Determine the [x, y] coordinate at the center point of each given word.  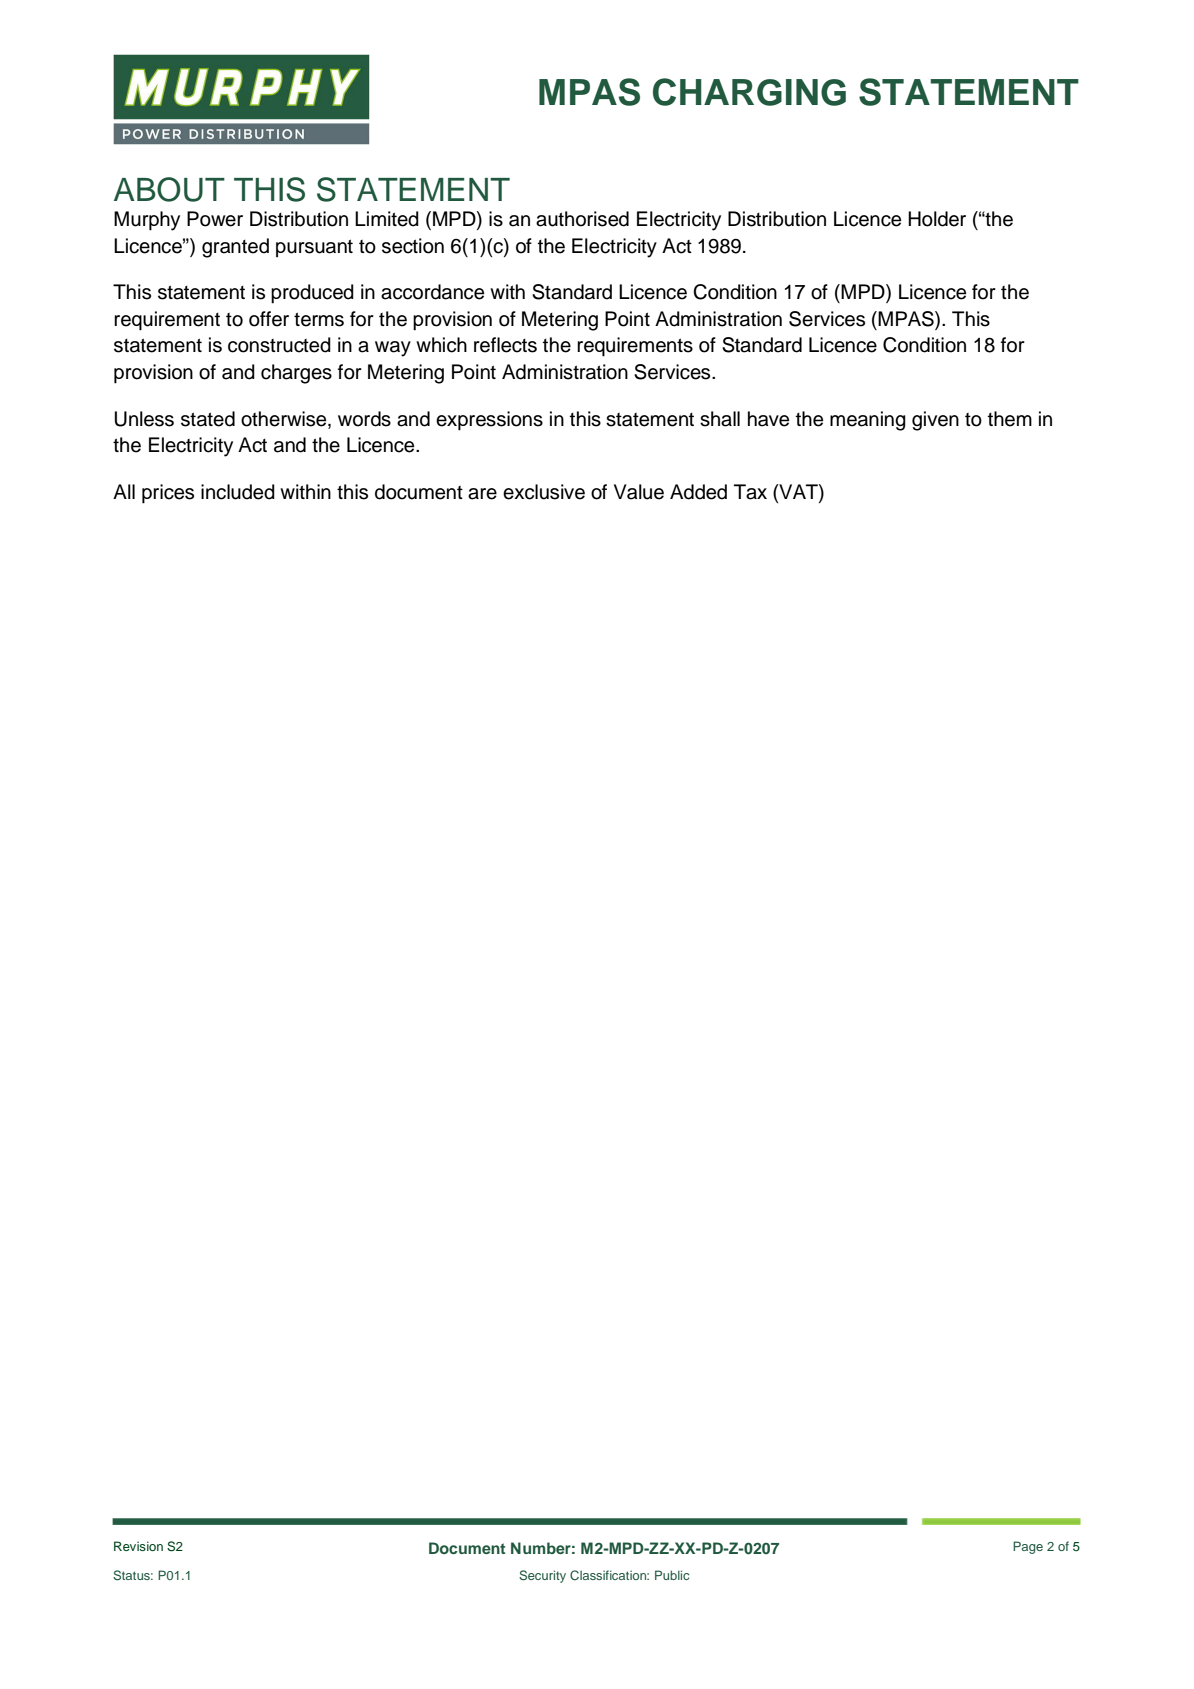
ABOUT [169, 189]
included [238, 492]
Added [698, 492]
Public [672, 1575]
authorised [582, 219]
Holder [937, 219]
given [935, 421]
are [482, 494]
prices [168, 494]
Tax [750, 492]
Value [639, 492]
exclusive [544, 492]
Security [542, 1576]
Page [1028, 1547]
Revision [138, 1546]
